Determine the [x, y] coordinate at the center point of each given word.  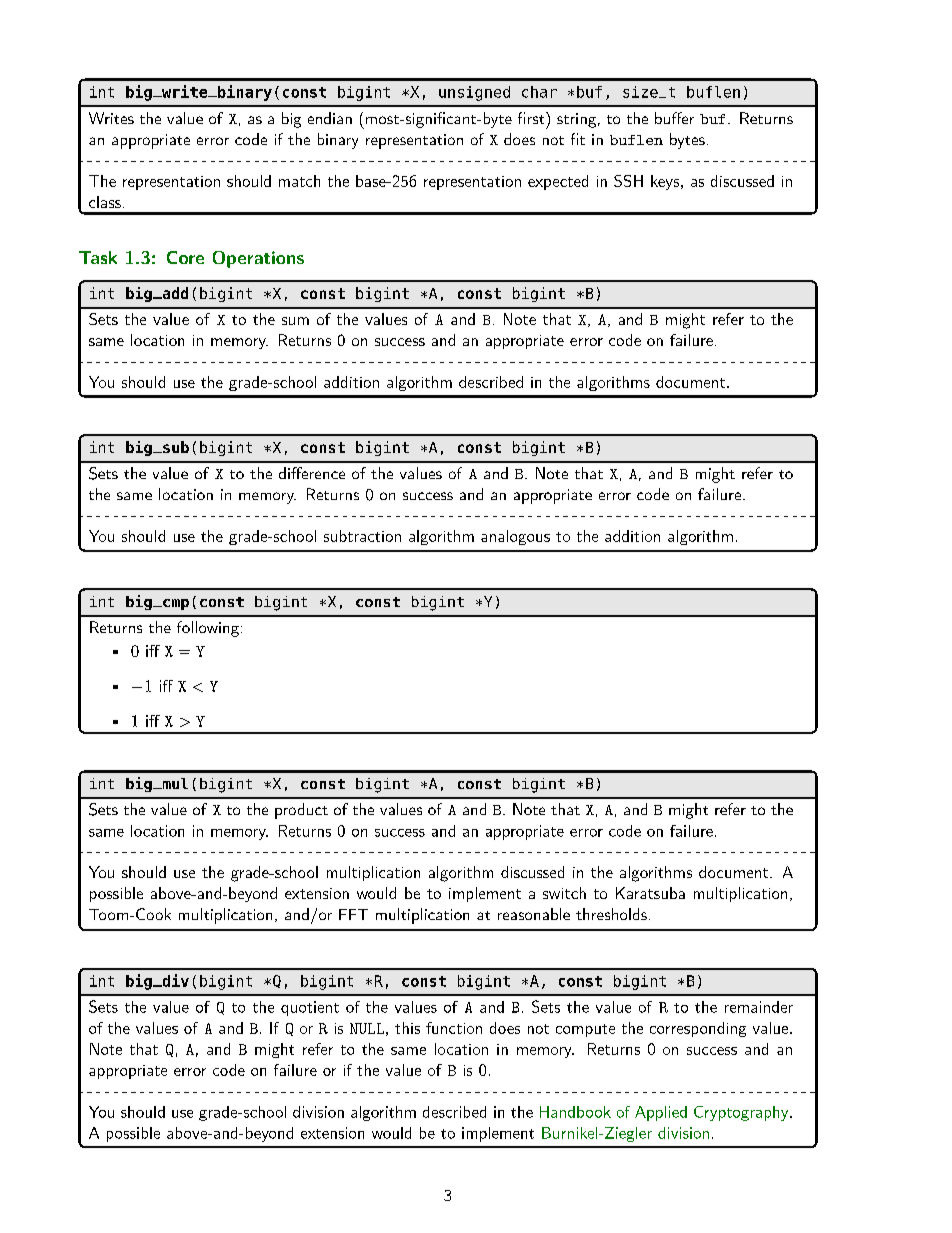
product [301, 811]
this [407, 1028]
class [105, 202]
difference [312, 473]
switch [564, 893]
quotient [310, 1008]
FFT [353, 914]
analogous [515, 537]
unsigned [474, 93]
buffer [674, 118]
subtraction [362, 536]
